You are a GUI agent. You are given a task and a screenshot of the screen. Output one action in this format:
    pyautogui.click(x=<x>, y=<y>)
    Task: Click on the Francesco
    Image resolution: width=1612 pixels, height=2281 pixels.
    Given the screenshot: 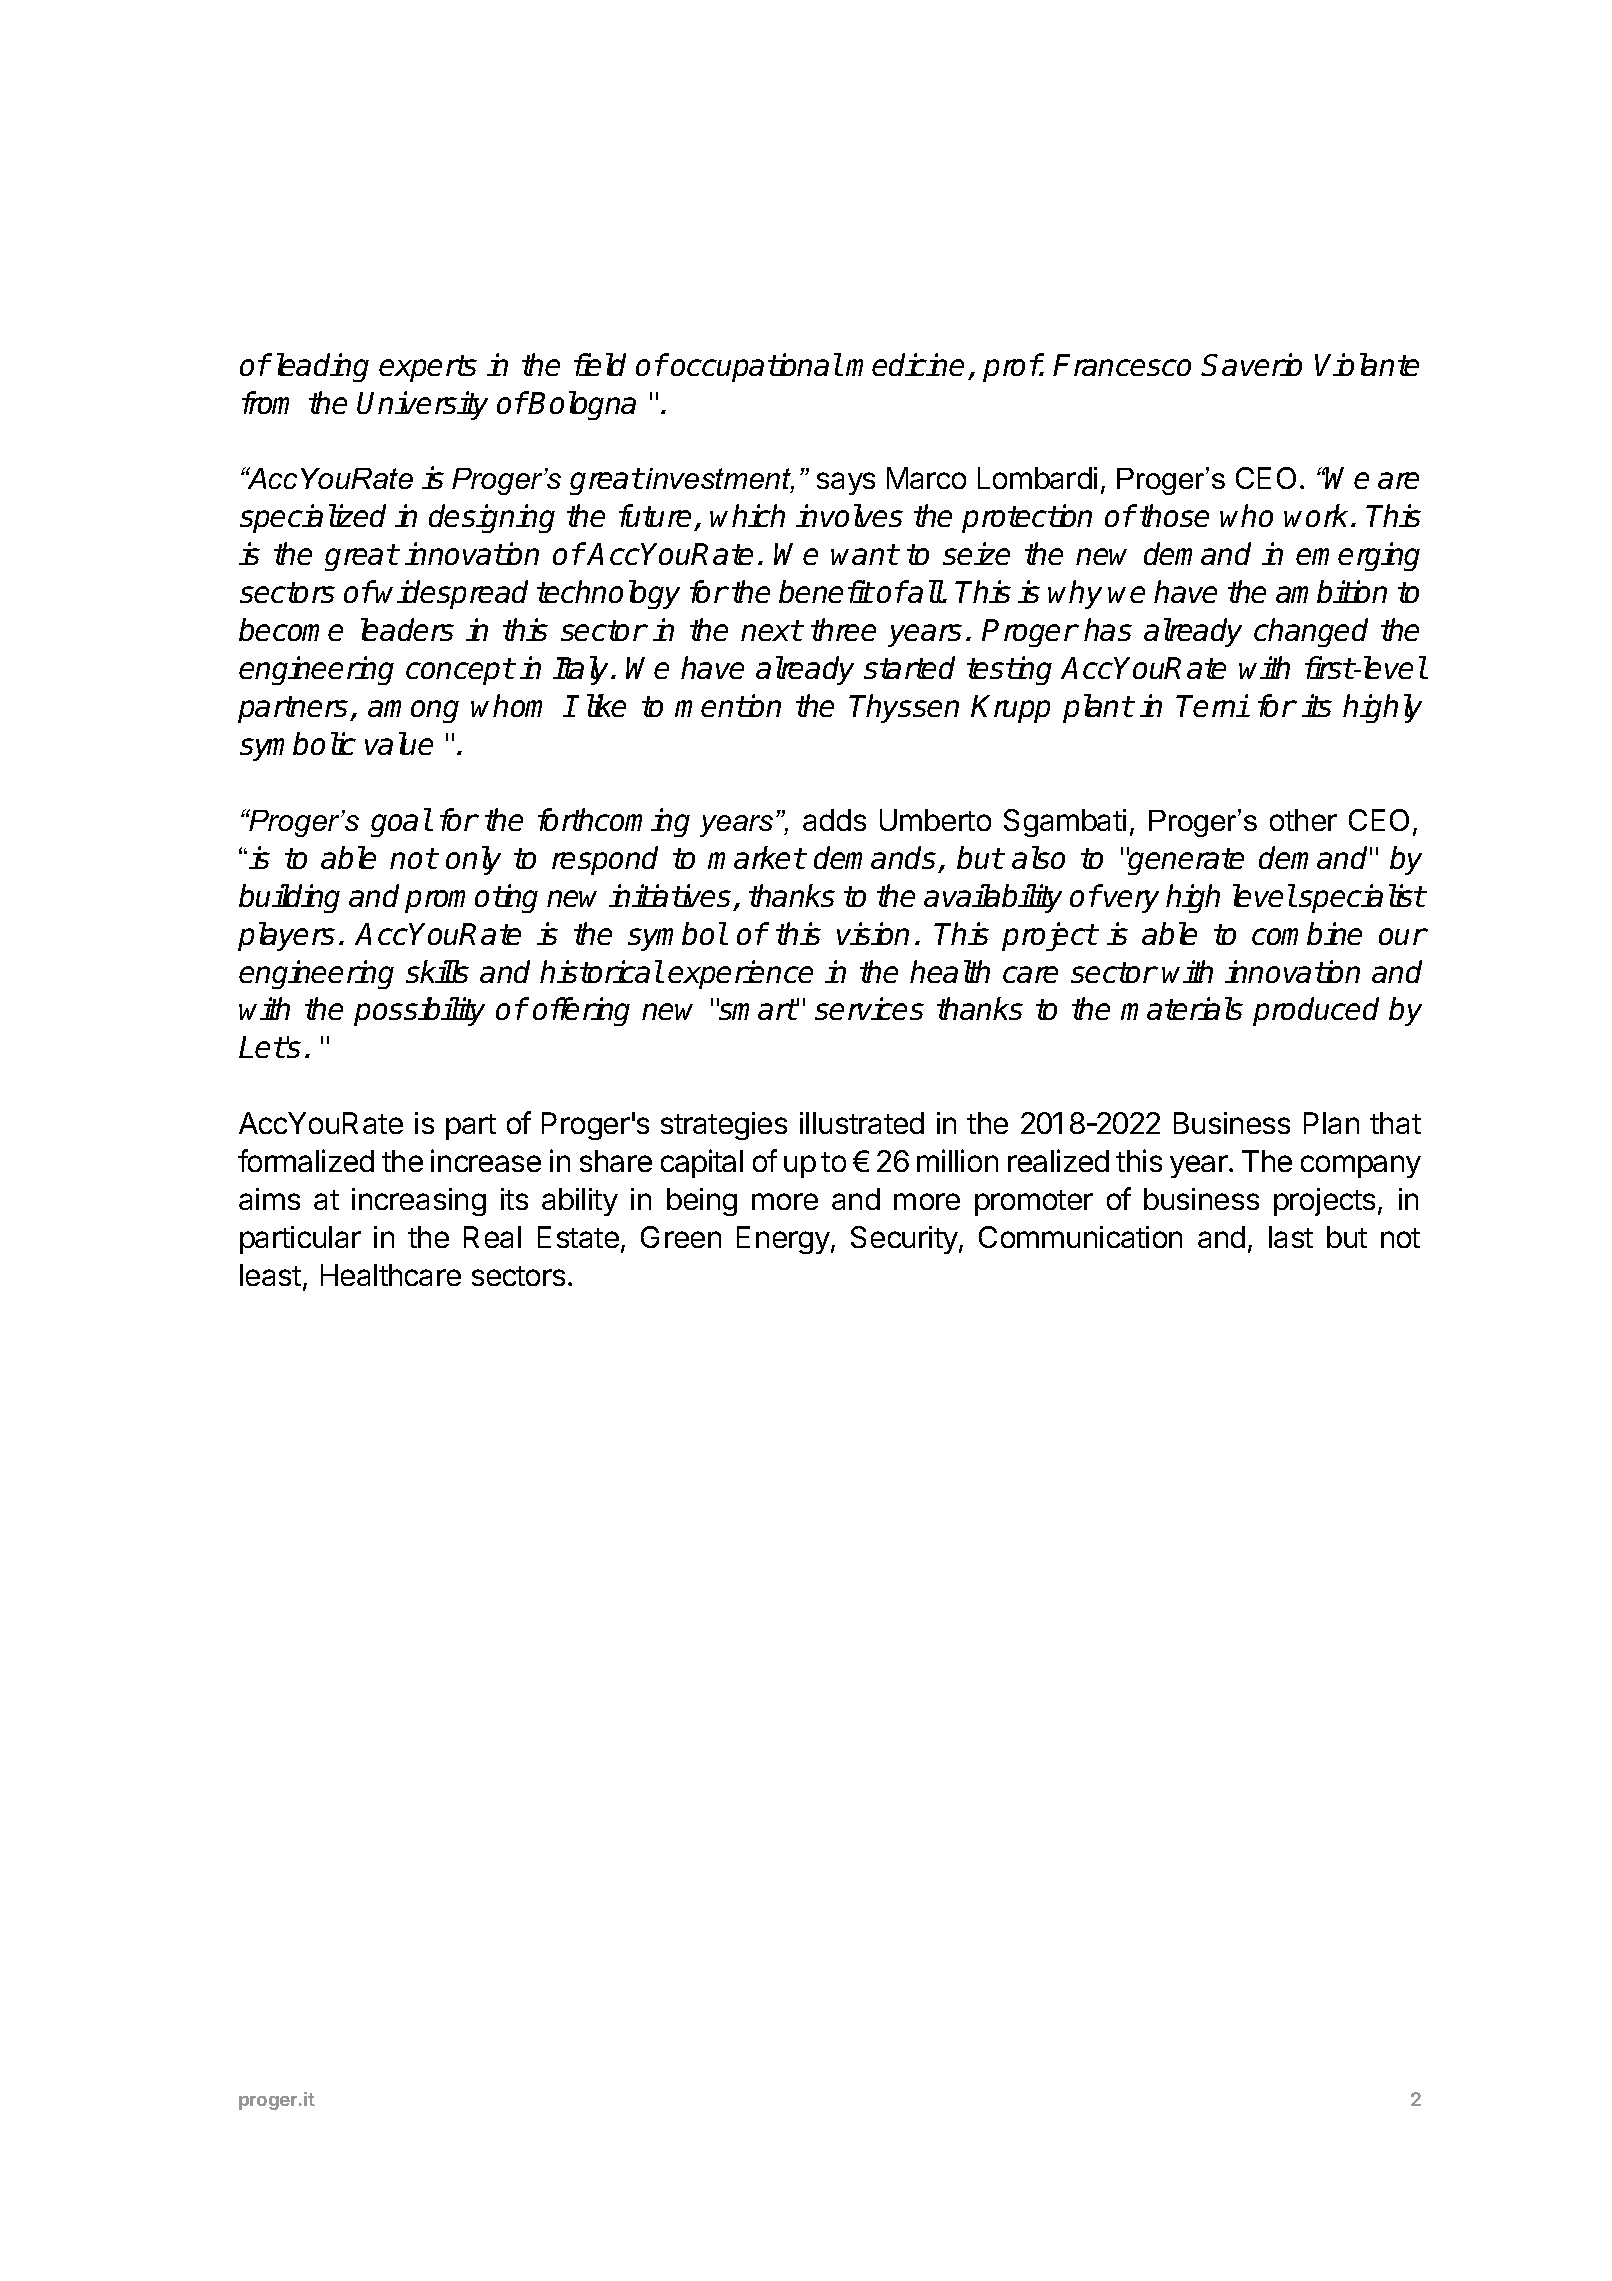 What is the action you would take?
    pyautogui.click(x=1122, y=365)
